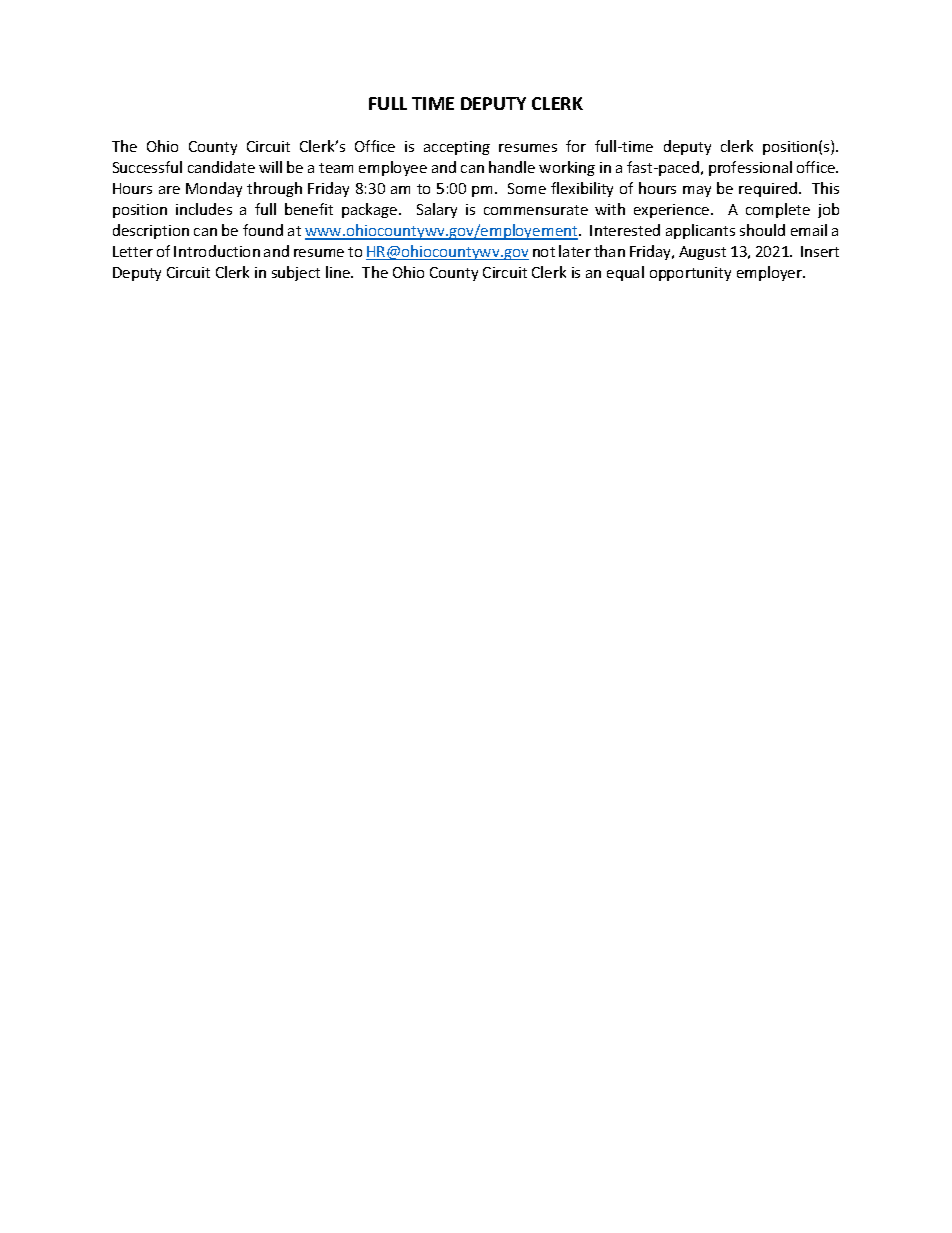 The height and width of the document is (1233, 952). I want to click on subject, so click(296, 273).
